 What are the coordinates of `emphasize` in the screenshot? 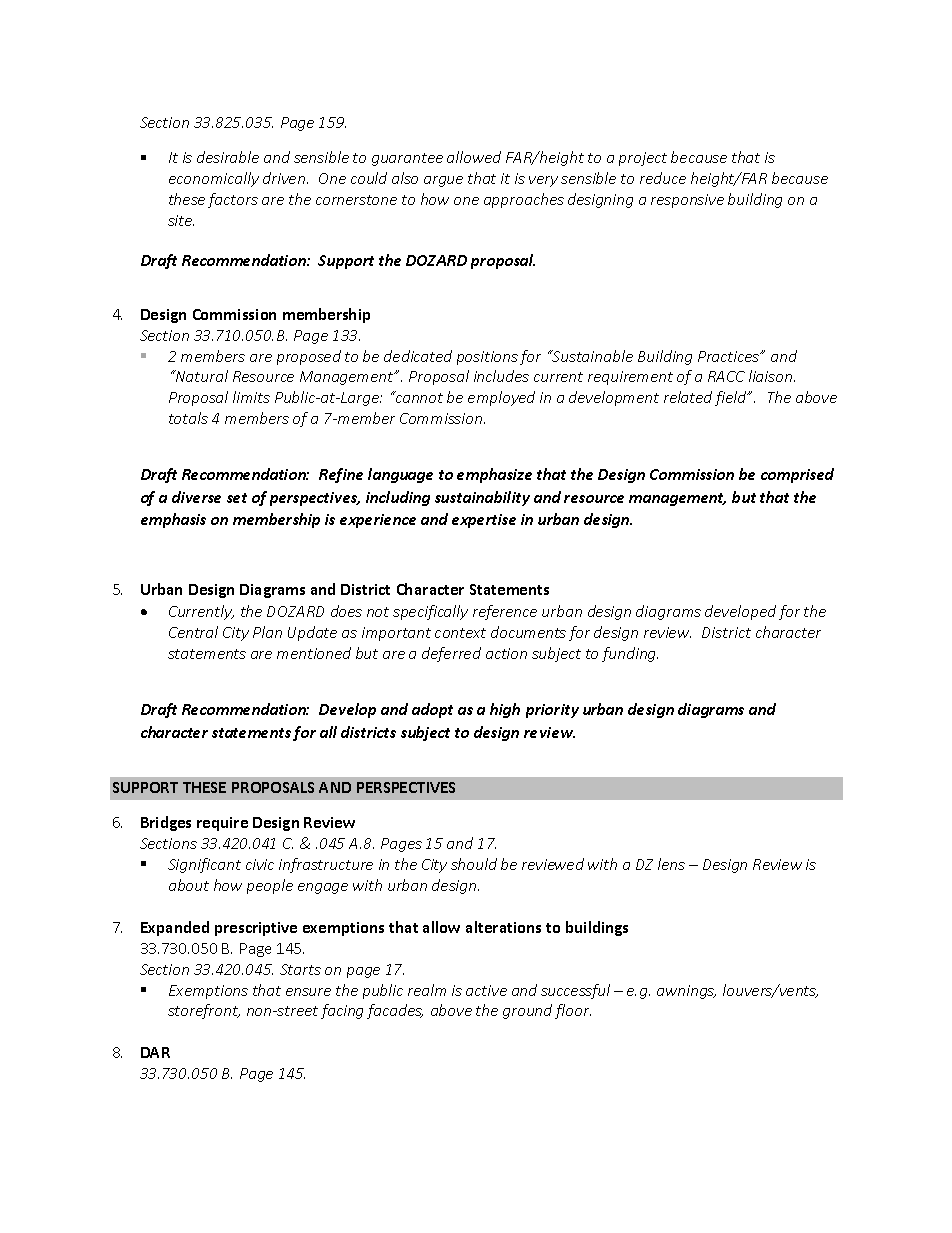 It's located at (494, 475).
